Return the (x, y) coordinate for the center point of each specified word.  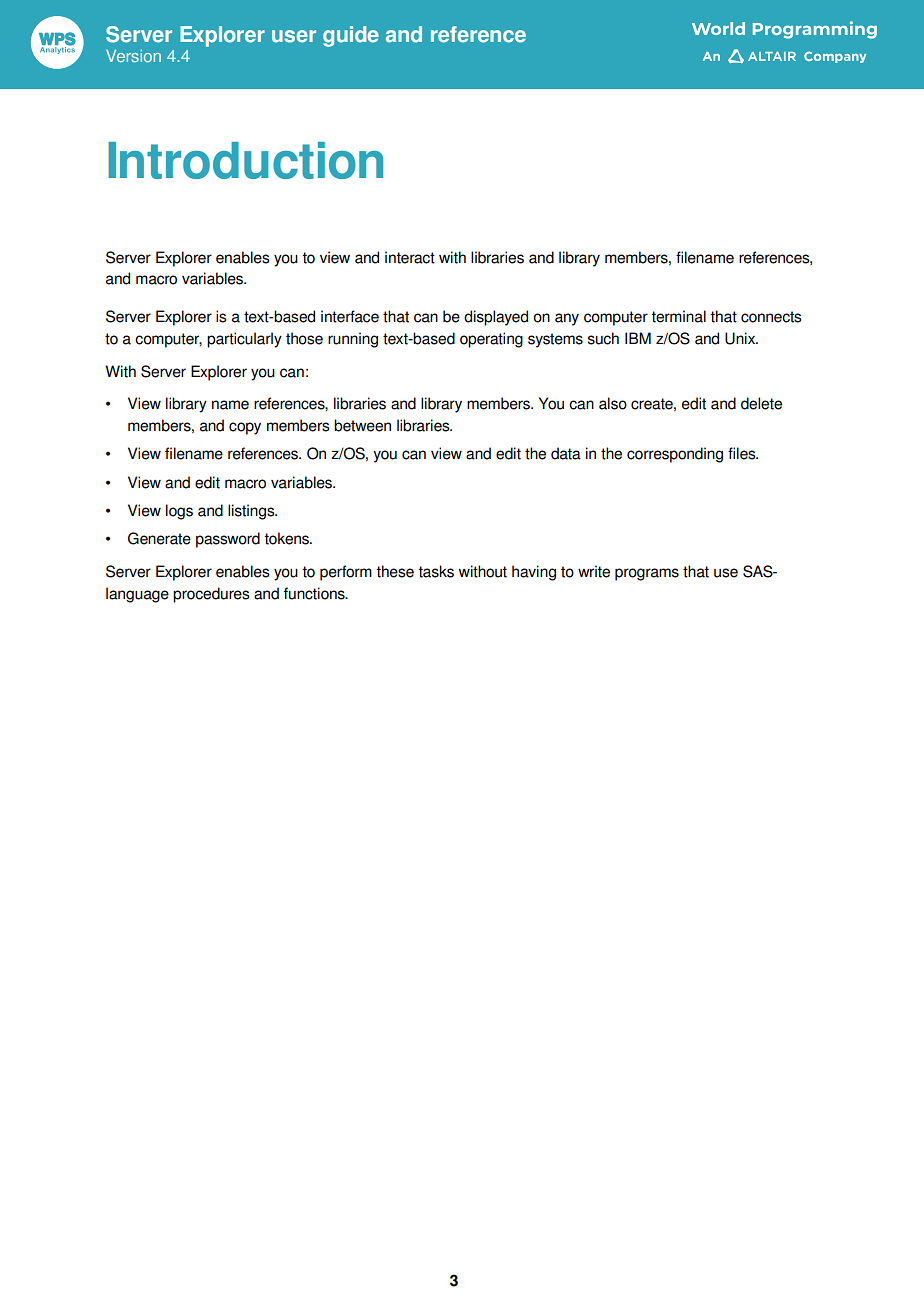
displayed (496, 318)
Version (133, 55)
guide (351, 36)
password (228, 540)
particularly (244, 340)
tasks (436, 571)
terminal (678, 316)
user (294, 36)
